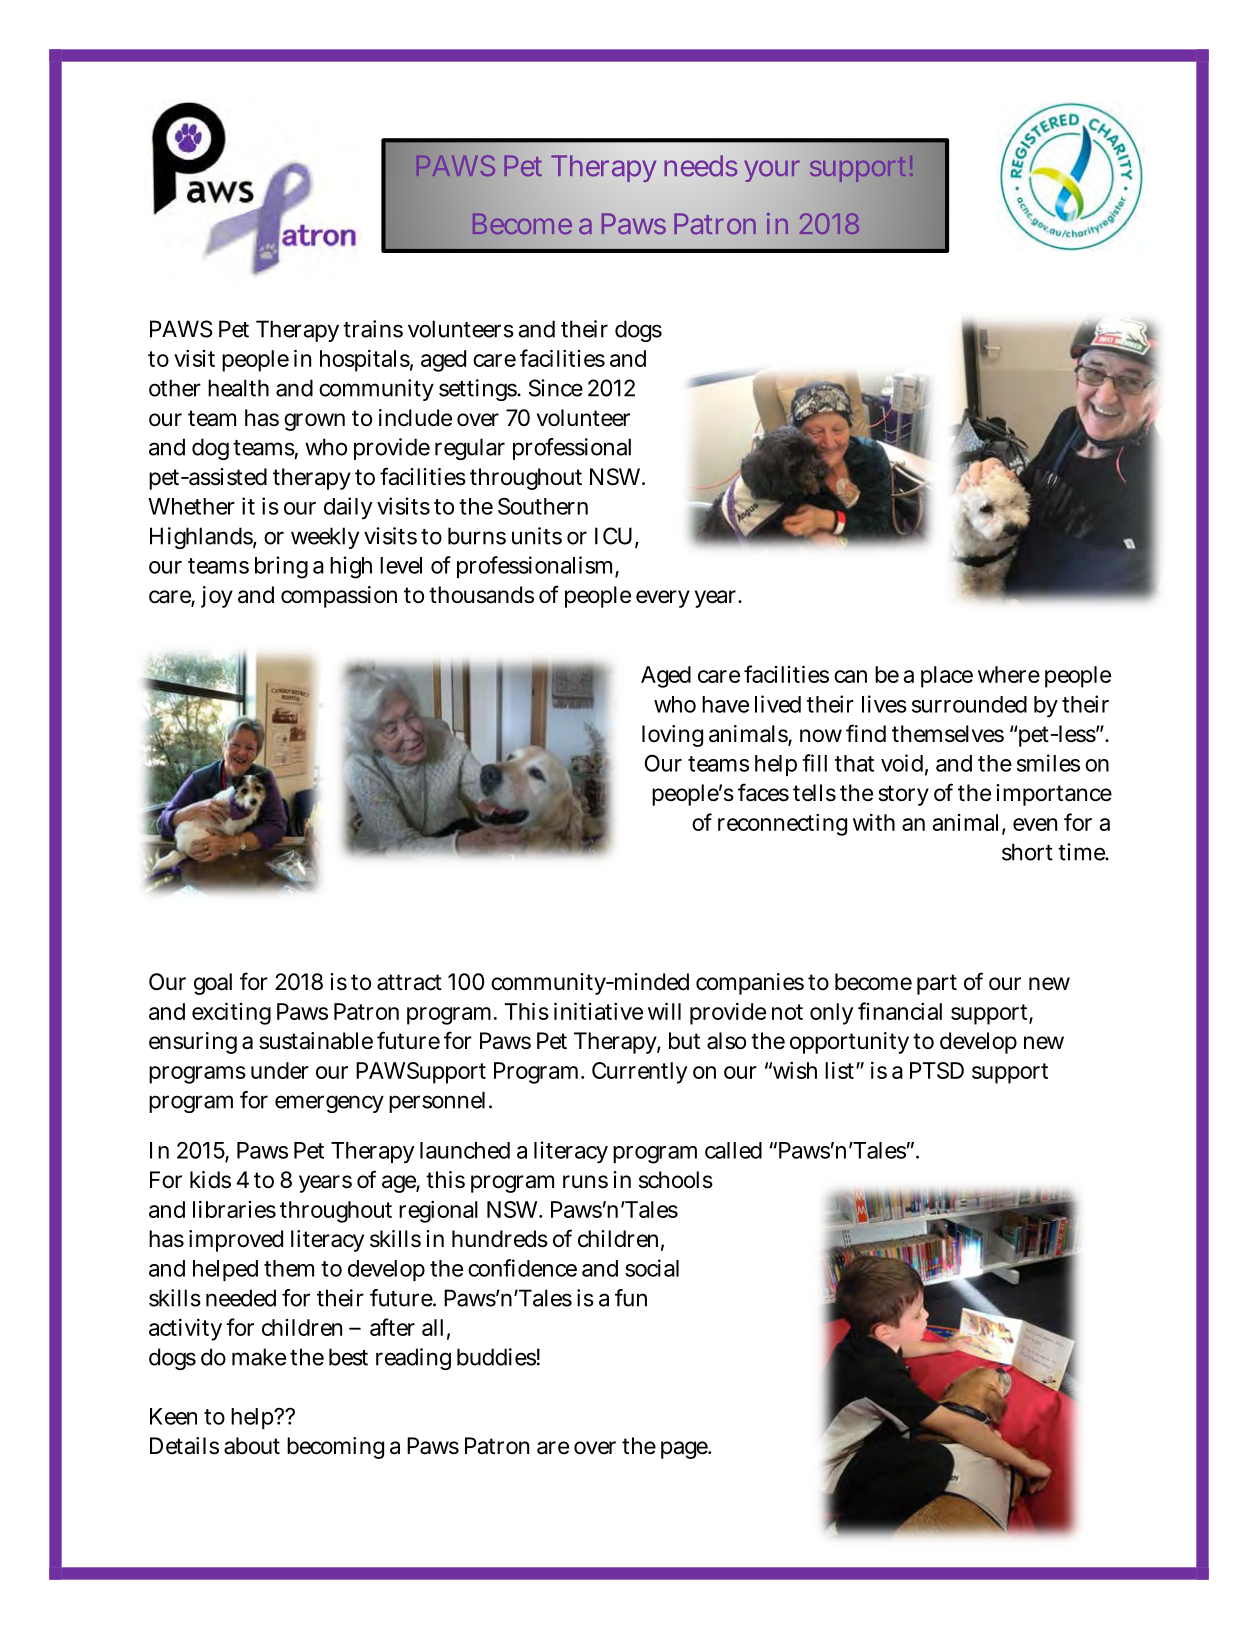 The width and height of the screenshot is (1258, 1629). What do you see at coordinates (373, 329) in the screenshot?
I see `trains` at bounding box center [373, 329].
